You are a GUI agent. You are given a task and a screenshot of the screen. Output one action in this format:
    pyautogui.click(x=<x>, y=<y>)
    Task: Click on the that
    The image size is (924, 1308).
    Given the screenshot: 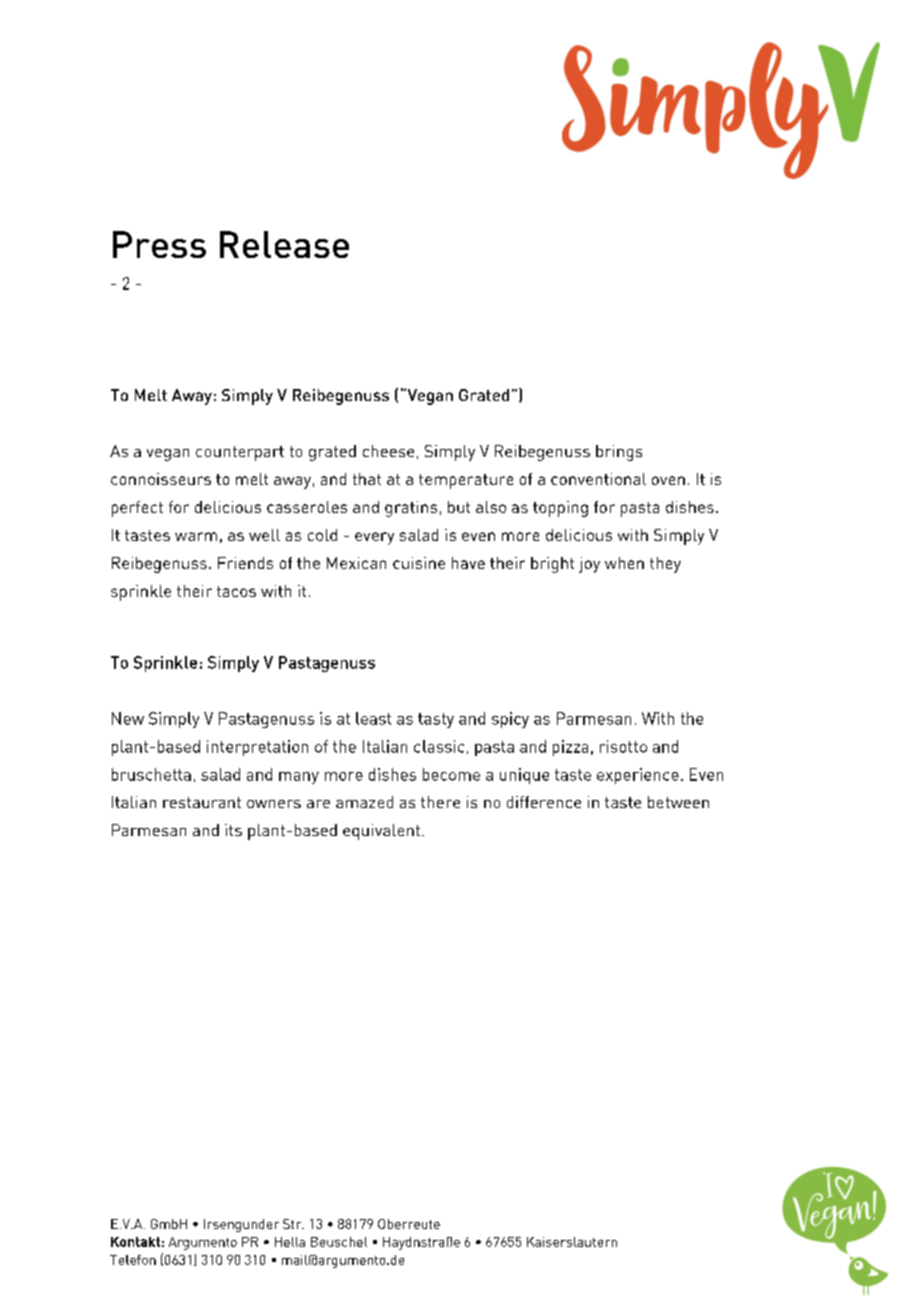 What is the action you would take?
    pyautogui.click(x=367, y=479)
